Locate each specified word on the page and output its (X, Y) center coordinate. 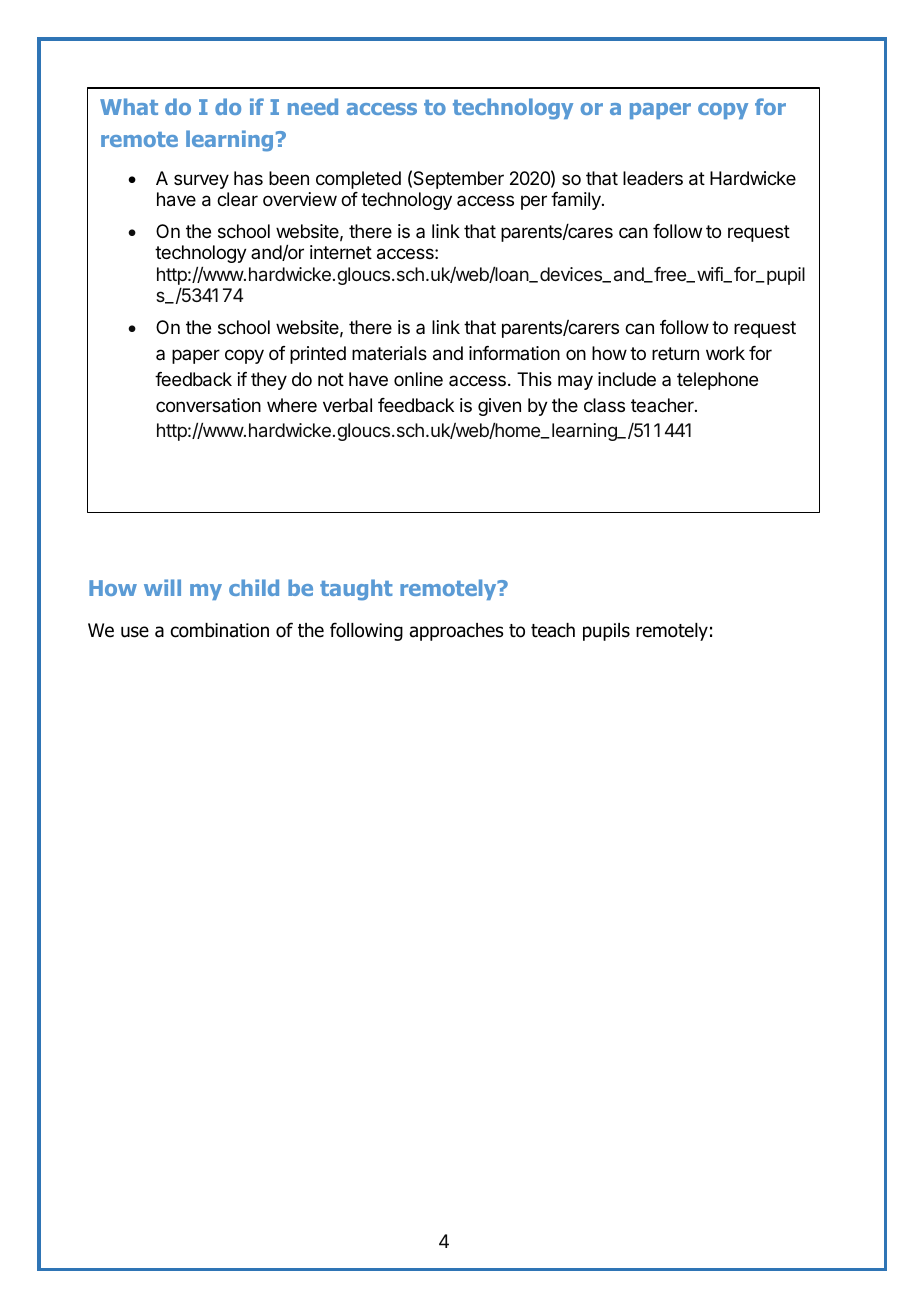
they (269, 381)
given (499, 407)
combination (220, 630)
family (577, 201)
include (627, 379)
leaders (653, 178)
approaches (456, 632)
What (129, 106)
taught (356, 590)
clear (237, 199)
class (604, 405)
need (313, 106)
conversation (208, 405)
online (418, 379)
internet (341, 252)
